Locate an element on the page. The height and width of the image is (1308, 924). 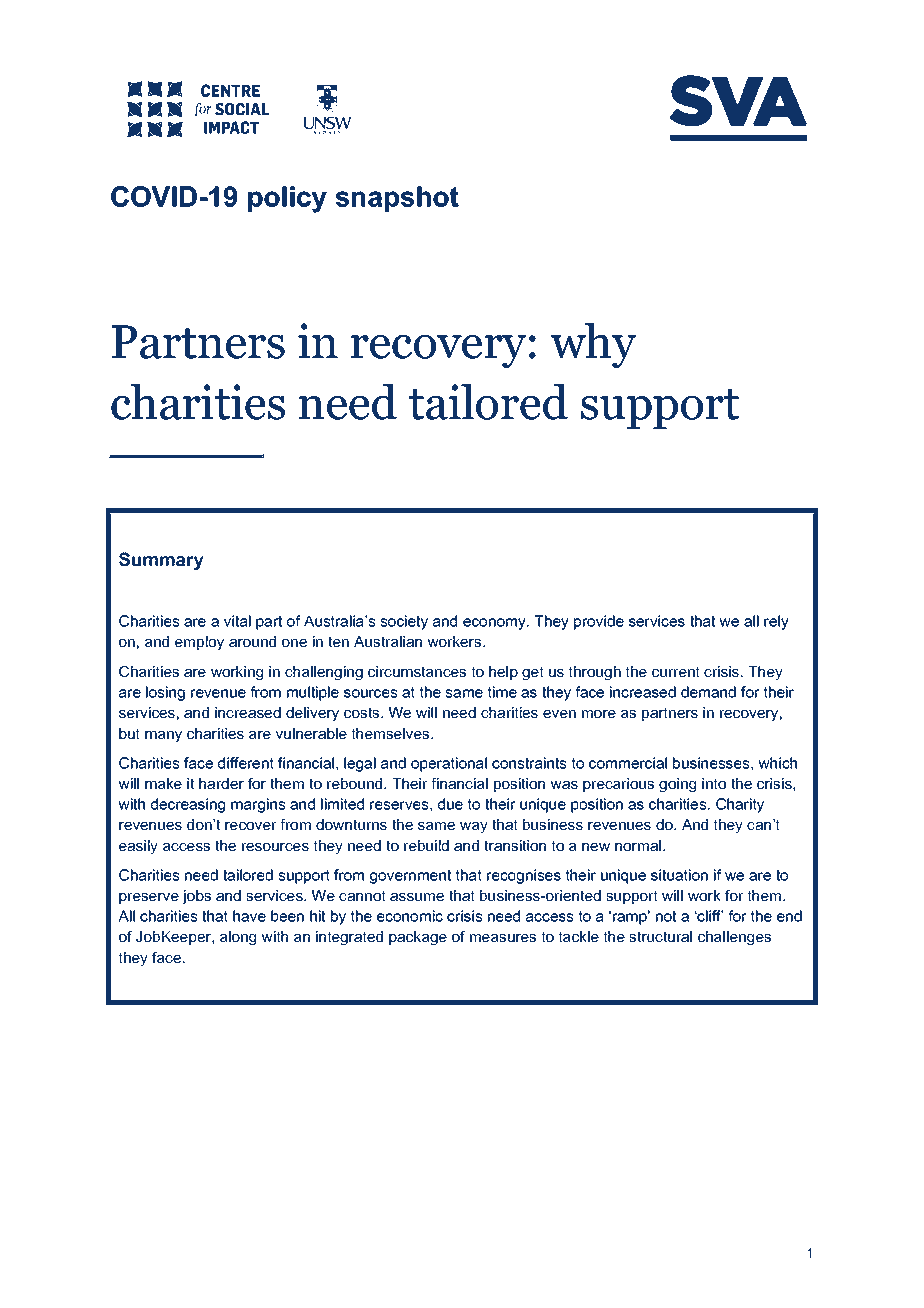
snapshot is located at coordinates (397, 199).
